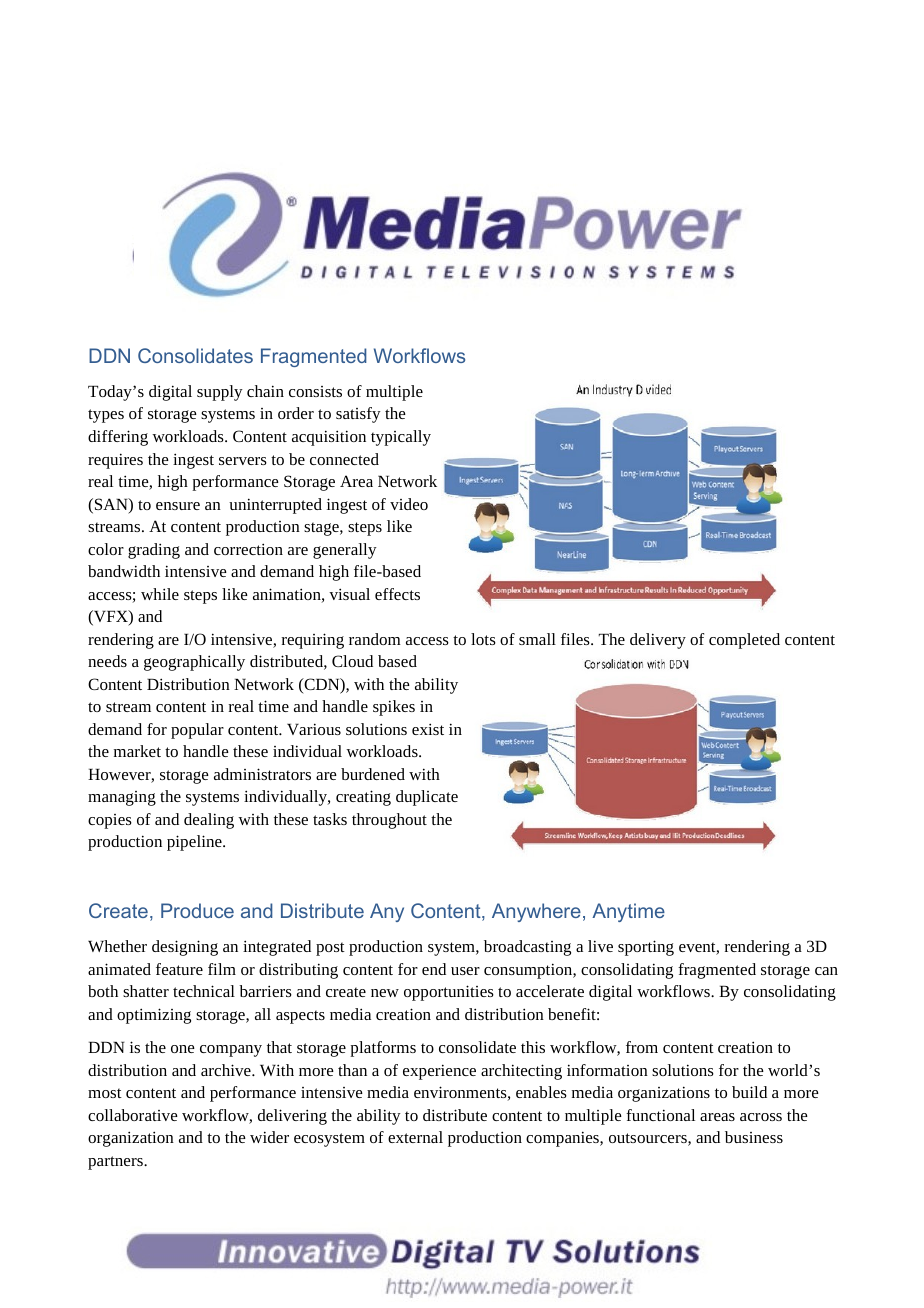  What do you see at coordinates (401, 438) in the screenshot?
I see `typically` at bounding box center [401, 438].
